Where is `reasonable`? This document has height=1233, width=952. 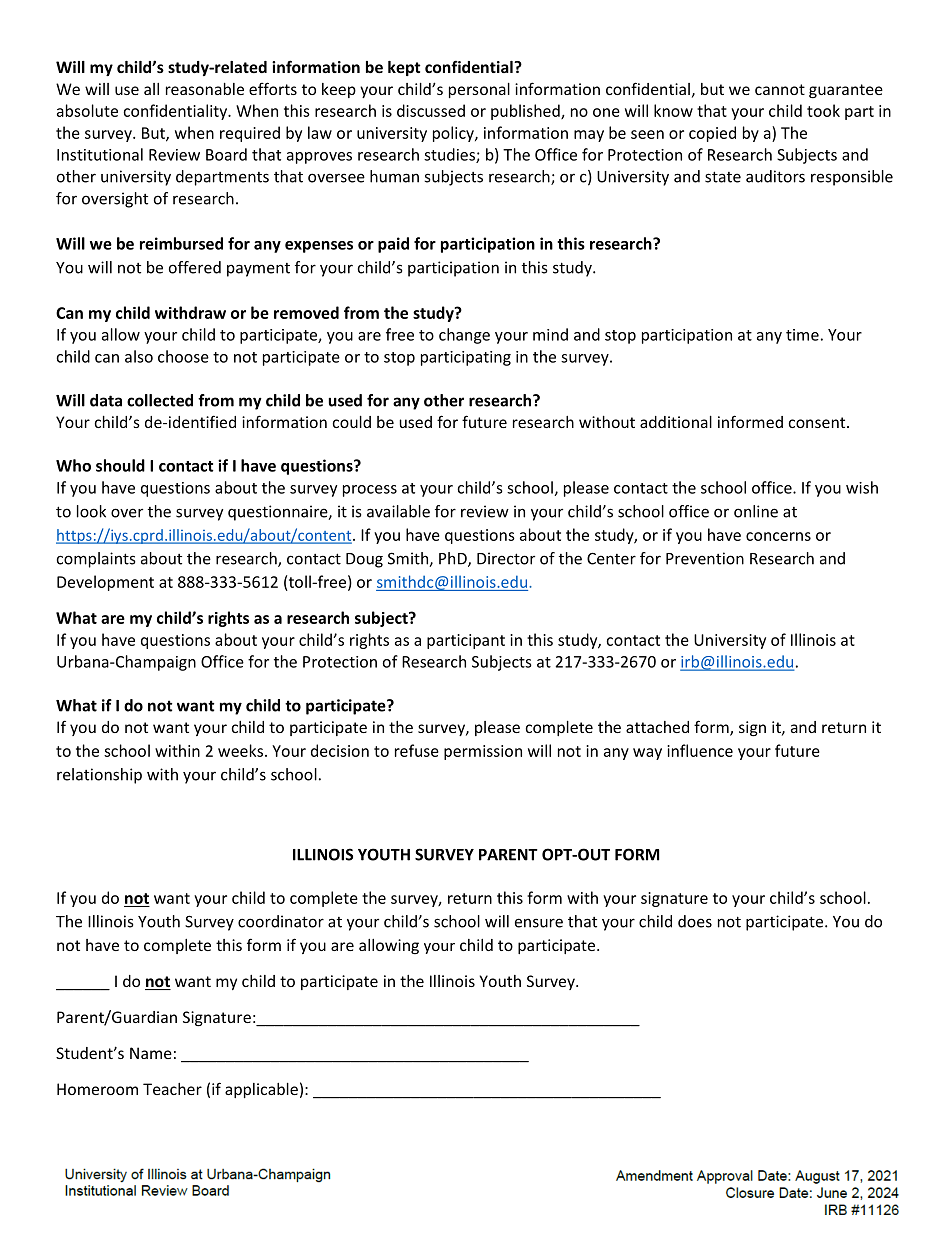
reasonable is located at coordinates (205, 89).
